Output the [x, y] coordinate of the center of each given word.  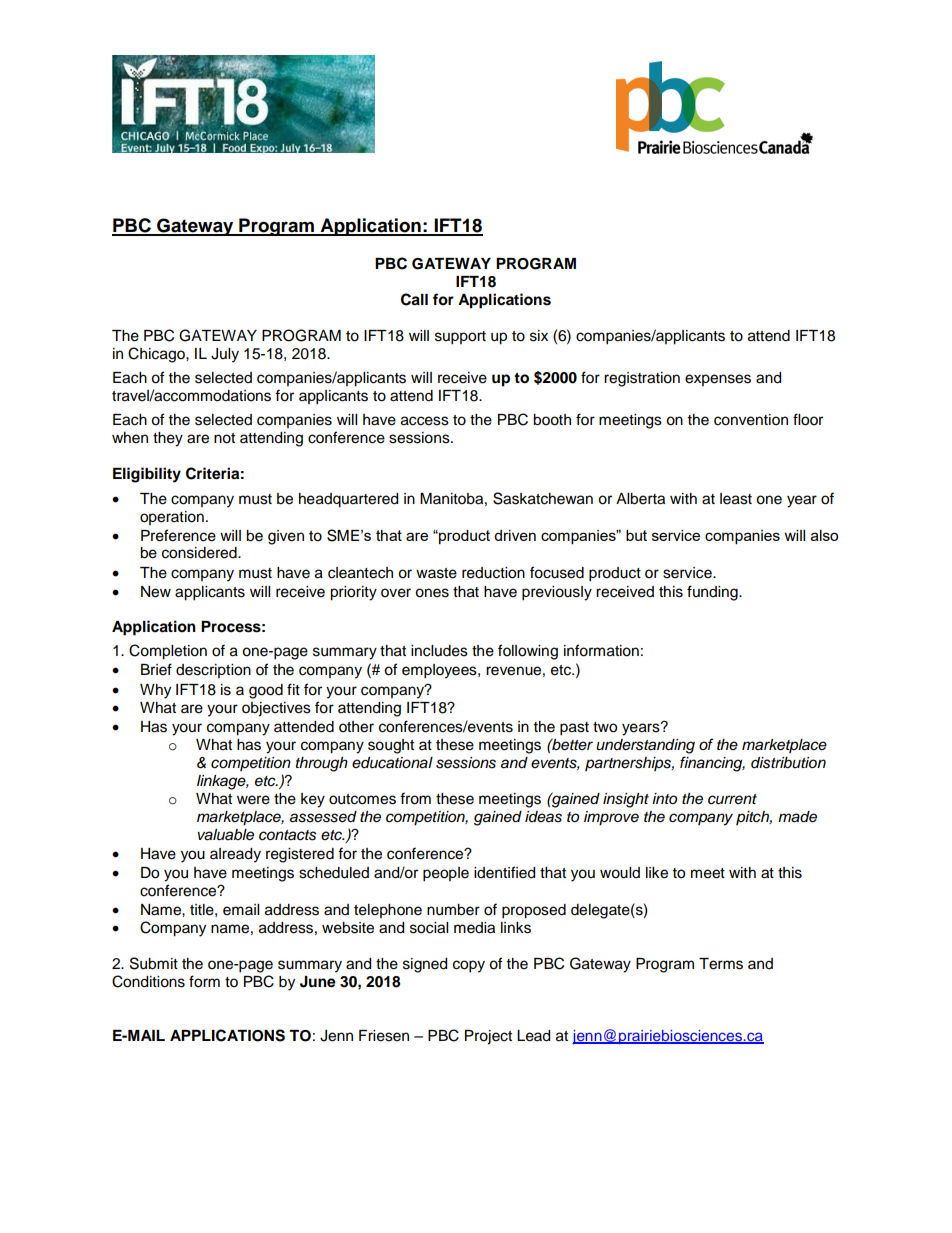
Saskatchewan [543, 498]
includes [439, 651]
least [736, 499]
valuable [226, 835]
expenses [718, 380]
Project [488, 1037]
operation [172, 518]
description [213, 671]
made [797, 817]
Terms [721, 964]
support [460, 338]
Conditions [148, 981]
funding [713, 593]
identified [504, 872]
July [225, 355]
